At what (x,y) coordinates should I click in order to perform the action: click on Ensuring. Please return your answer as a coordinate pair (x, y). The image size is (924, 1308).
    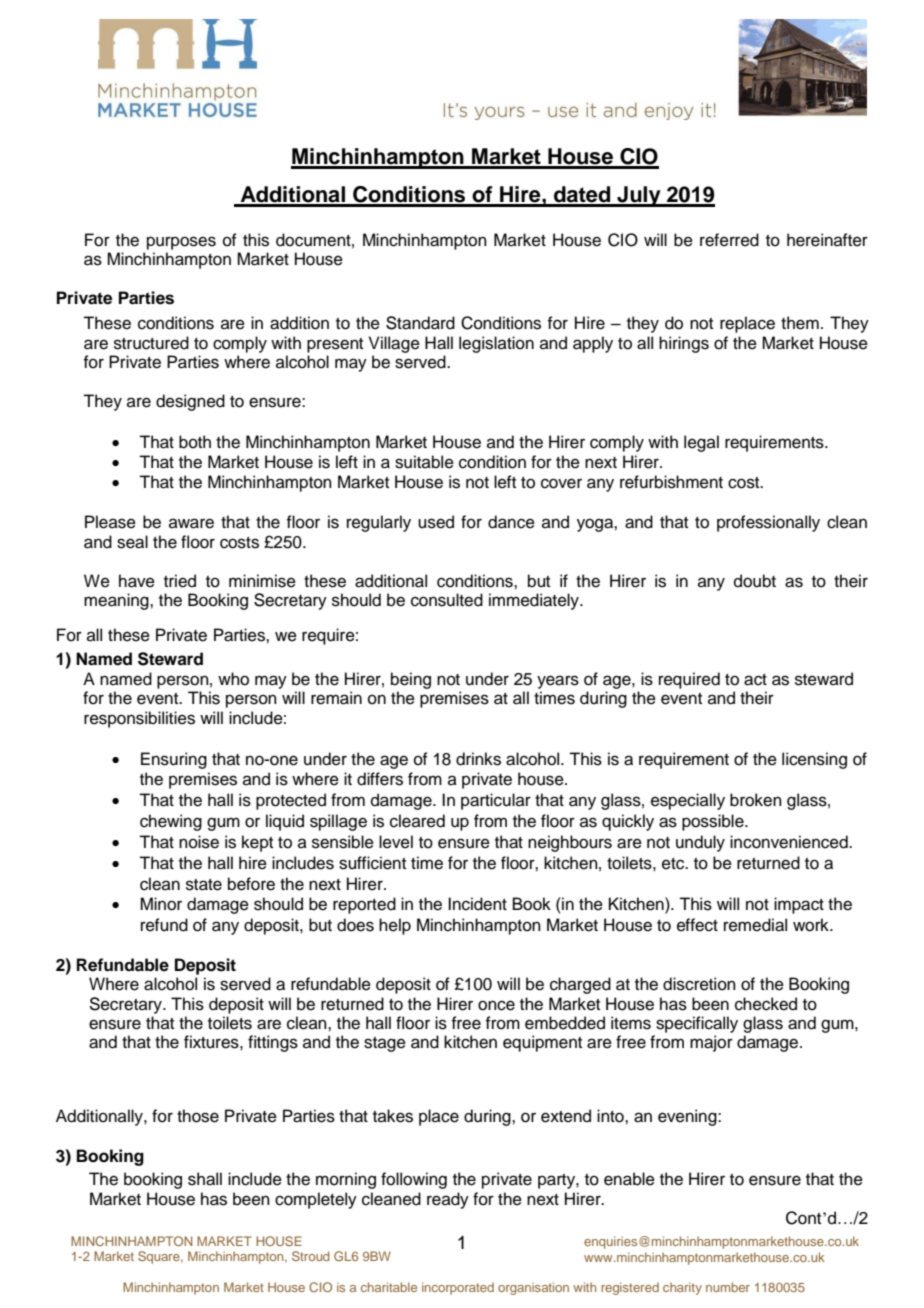
    Looking at the image, I should click on (174, 760).
